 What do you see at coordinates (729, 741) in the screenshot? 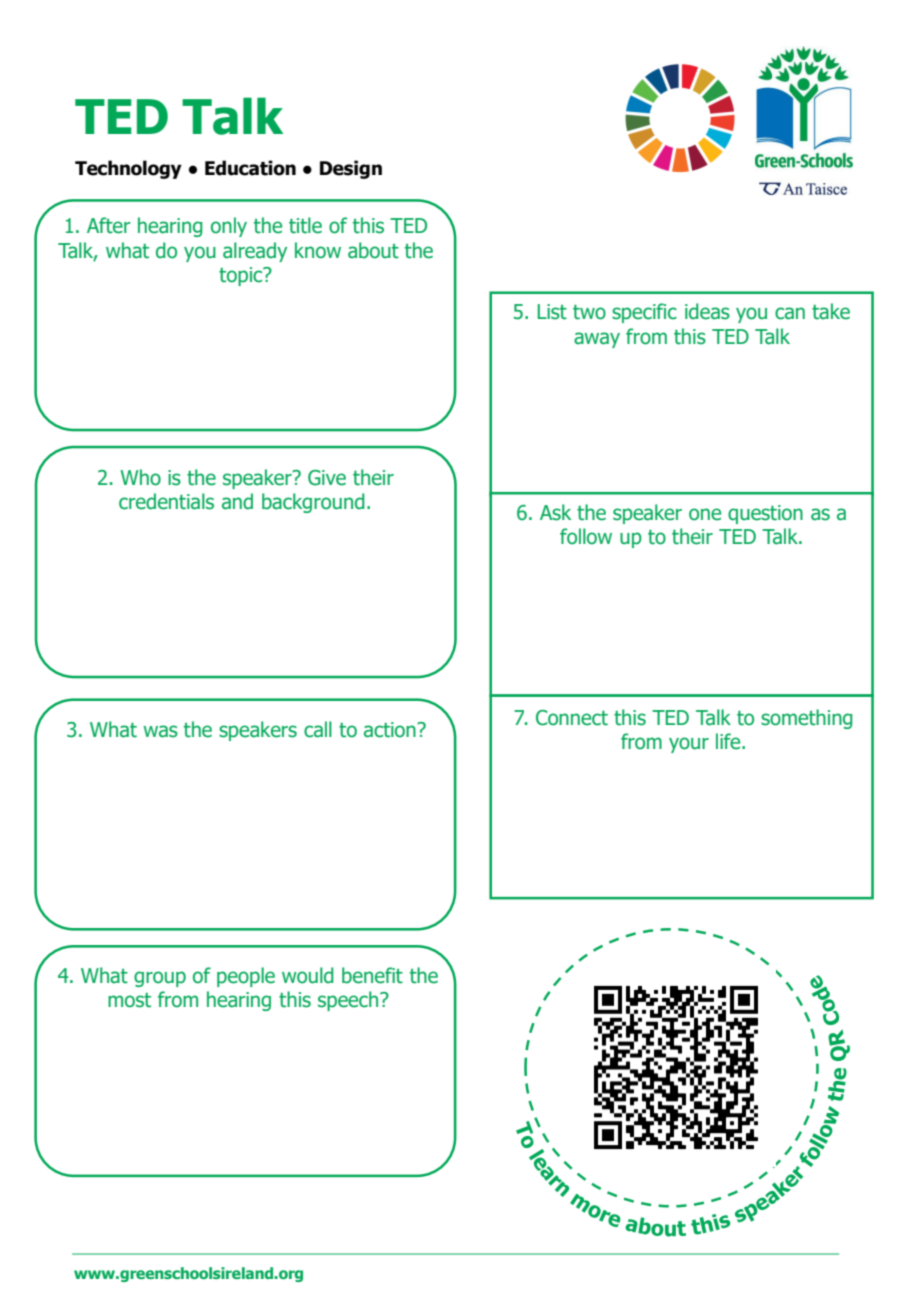
I see `life` at bounding box center [729, 741].
